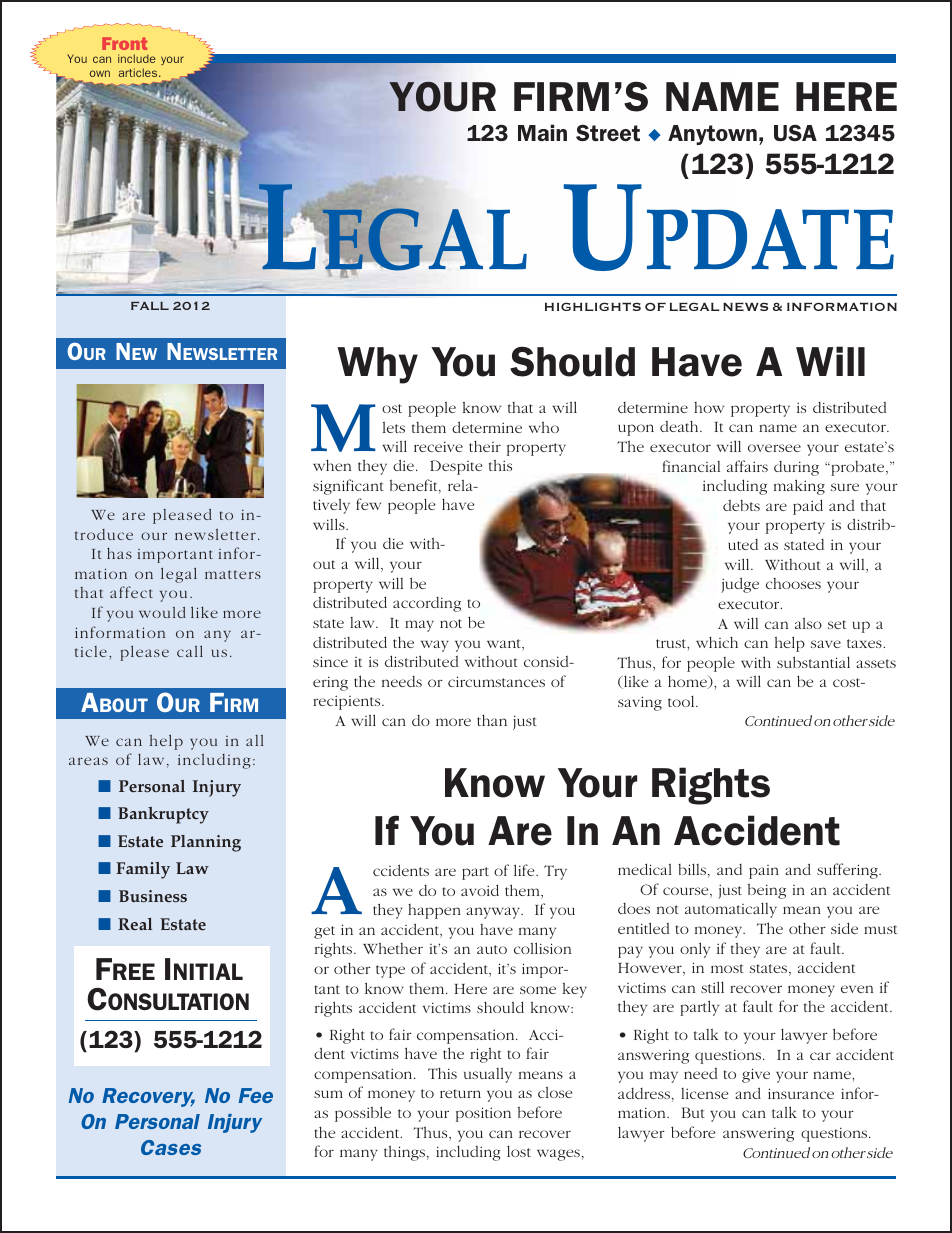  Describe the element at coordinates (795, 133) in the image. I see `USA` at that location.
